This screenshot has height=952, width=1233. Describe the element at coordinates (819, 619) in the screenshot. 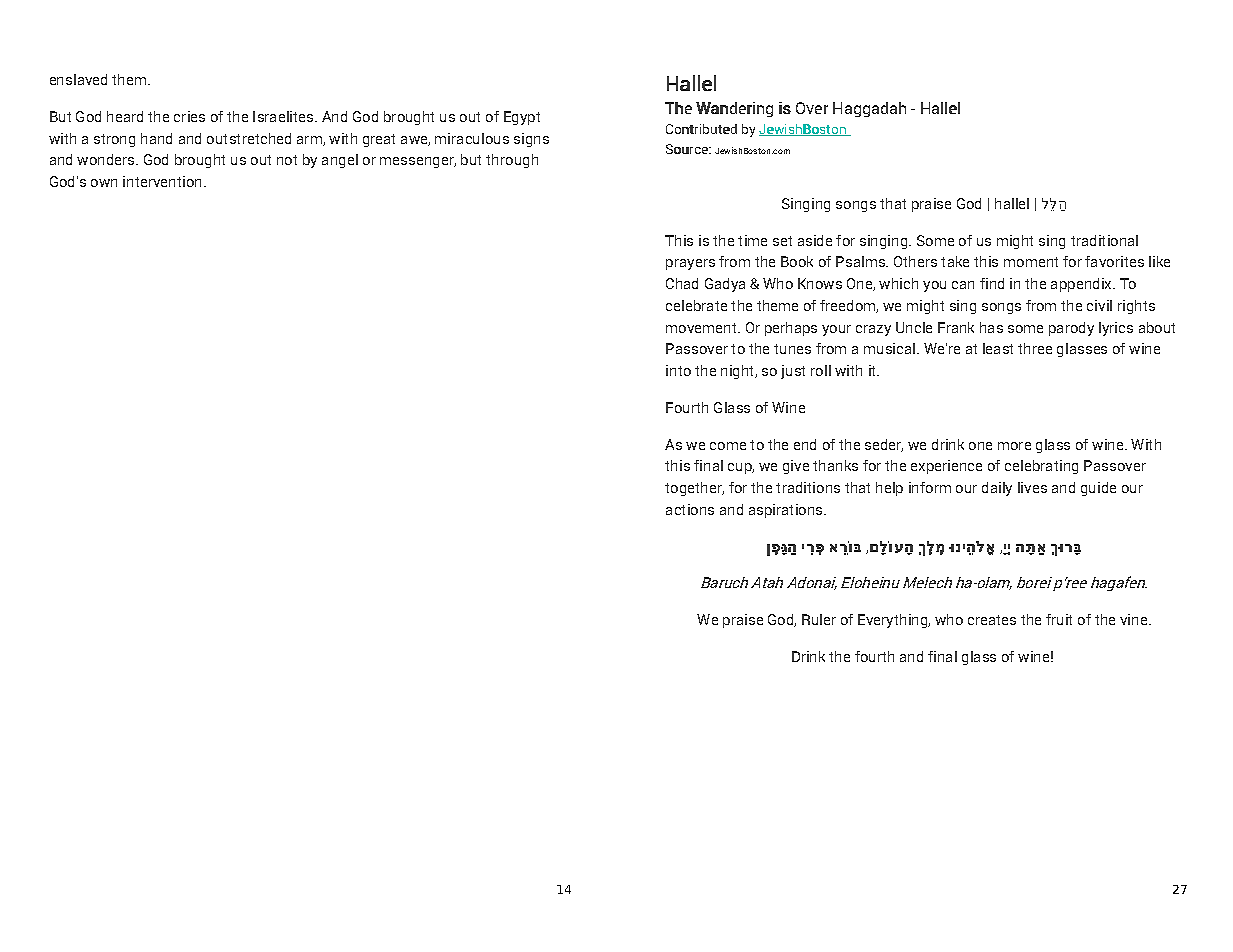

I see `Ruler` at that location.
